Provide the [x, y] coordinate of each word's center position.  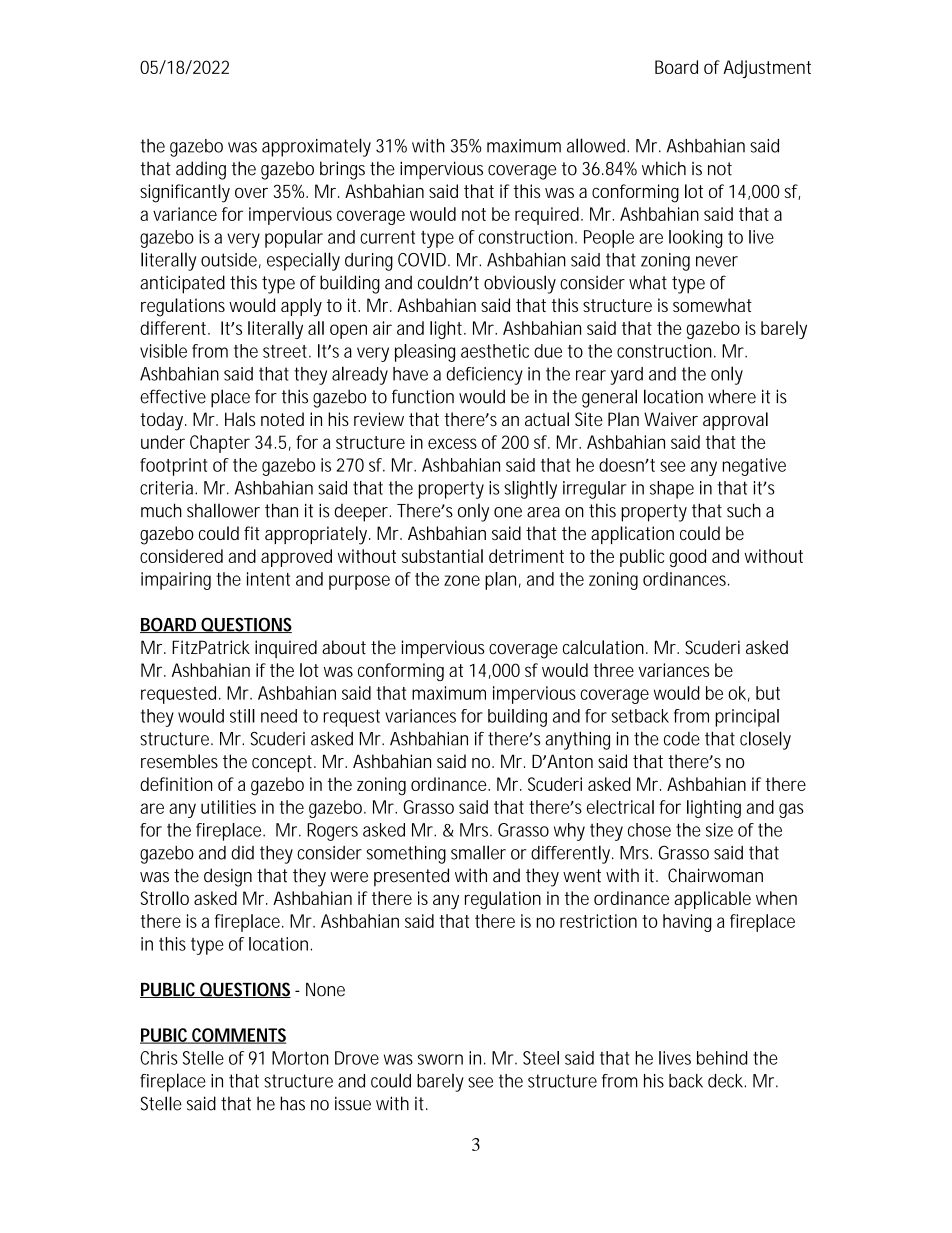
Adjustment [767, 69]
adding [201, 170]
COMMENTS [238, 1036]
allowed [596, 145]
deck [726, 1081]
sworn [440, 1059]
